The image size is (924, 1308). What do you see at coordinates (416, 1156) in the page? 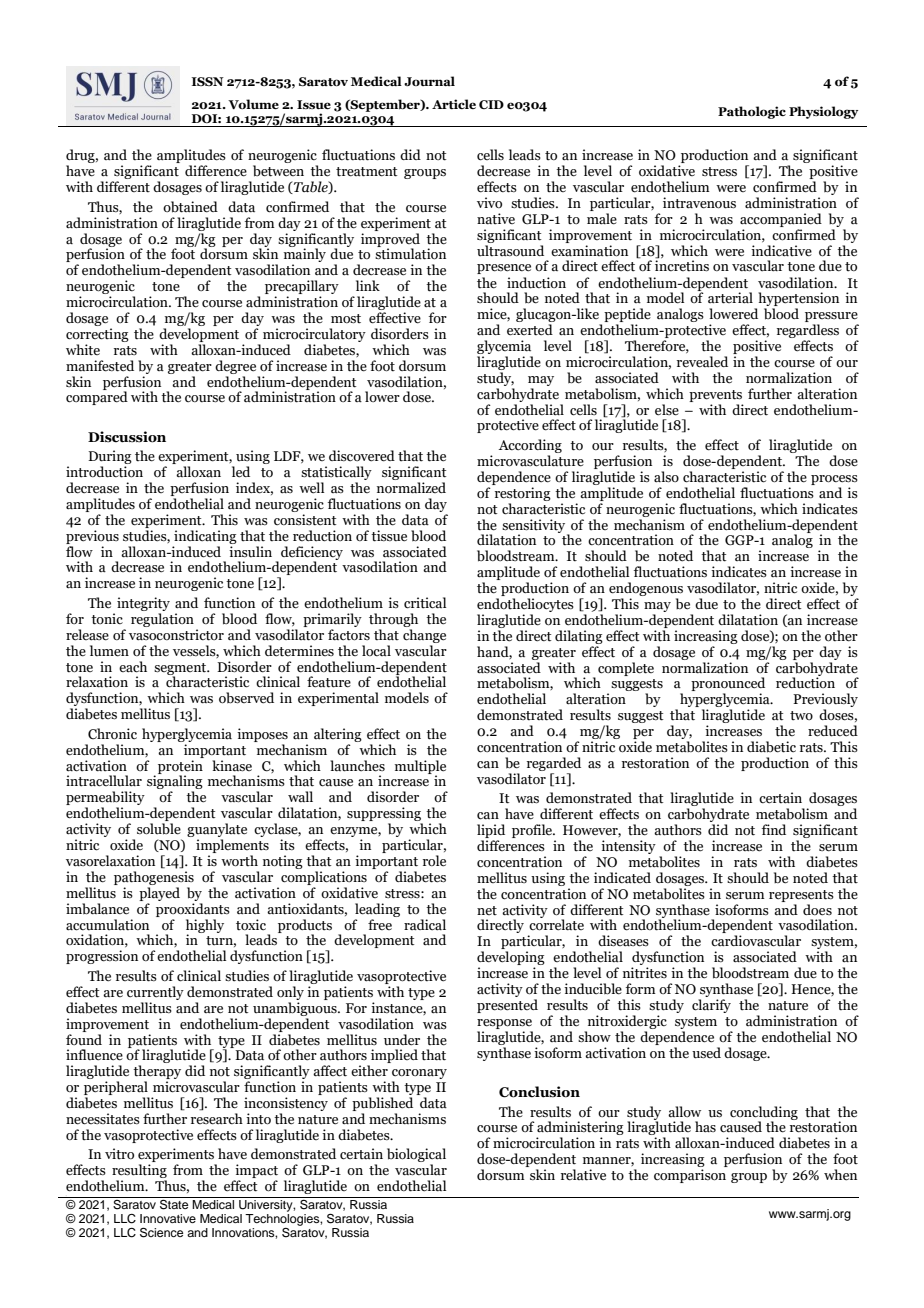
I see `biological` at bounding box center [416, 1156].
